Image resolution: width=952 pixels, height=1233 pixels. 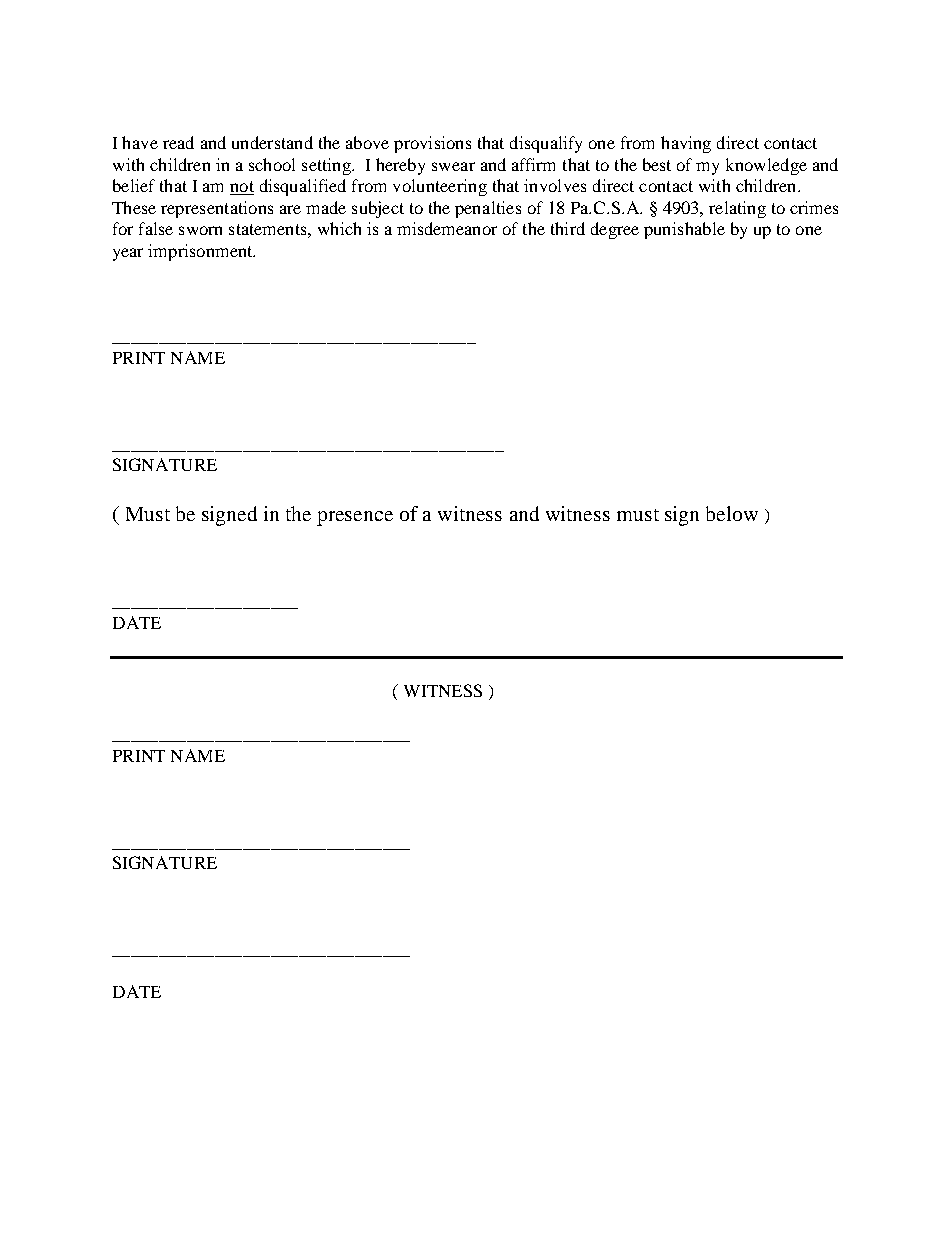 What do you see at coordinates (355, 518) in the page?
I see `presence` at bounding box center [355, 518].
